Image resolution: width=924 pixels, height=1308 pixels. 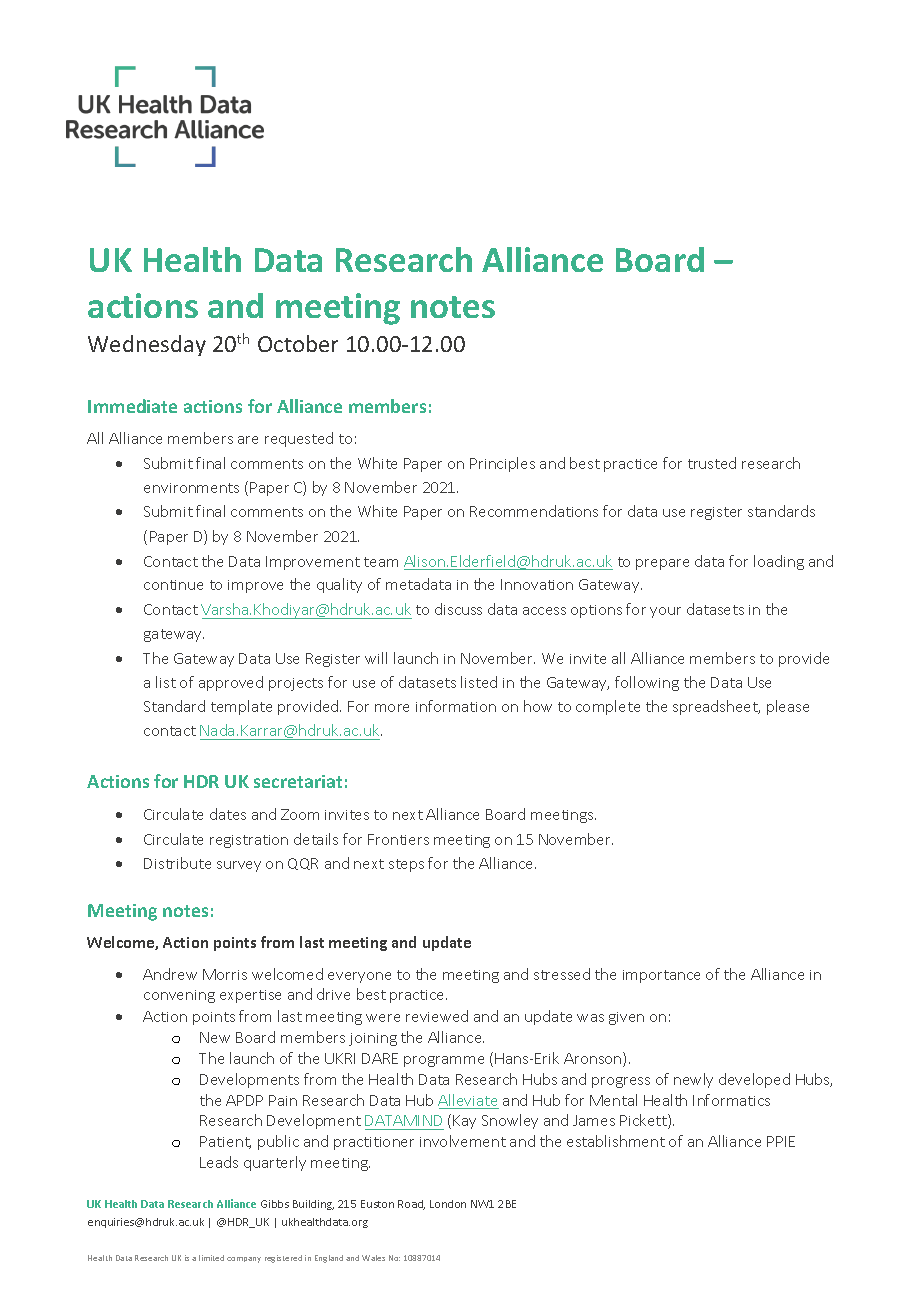 What do you see at coordinates (211, 1258) in the screenshot?
I see `limited` at bounding box center [211, 1258].
